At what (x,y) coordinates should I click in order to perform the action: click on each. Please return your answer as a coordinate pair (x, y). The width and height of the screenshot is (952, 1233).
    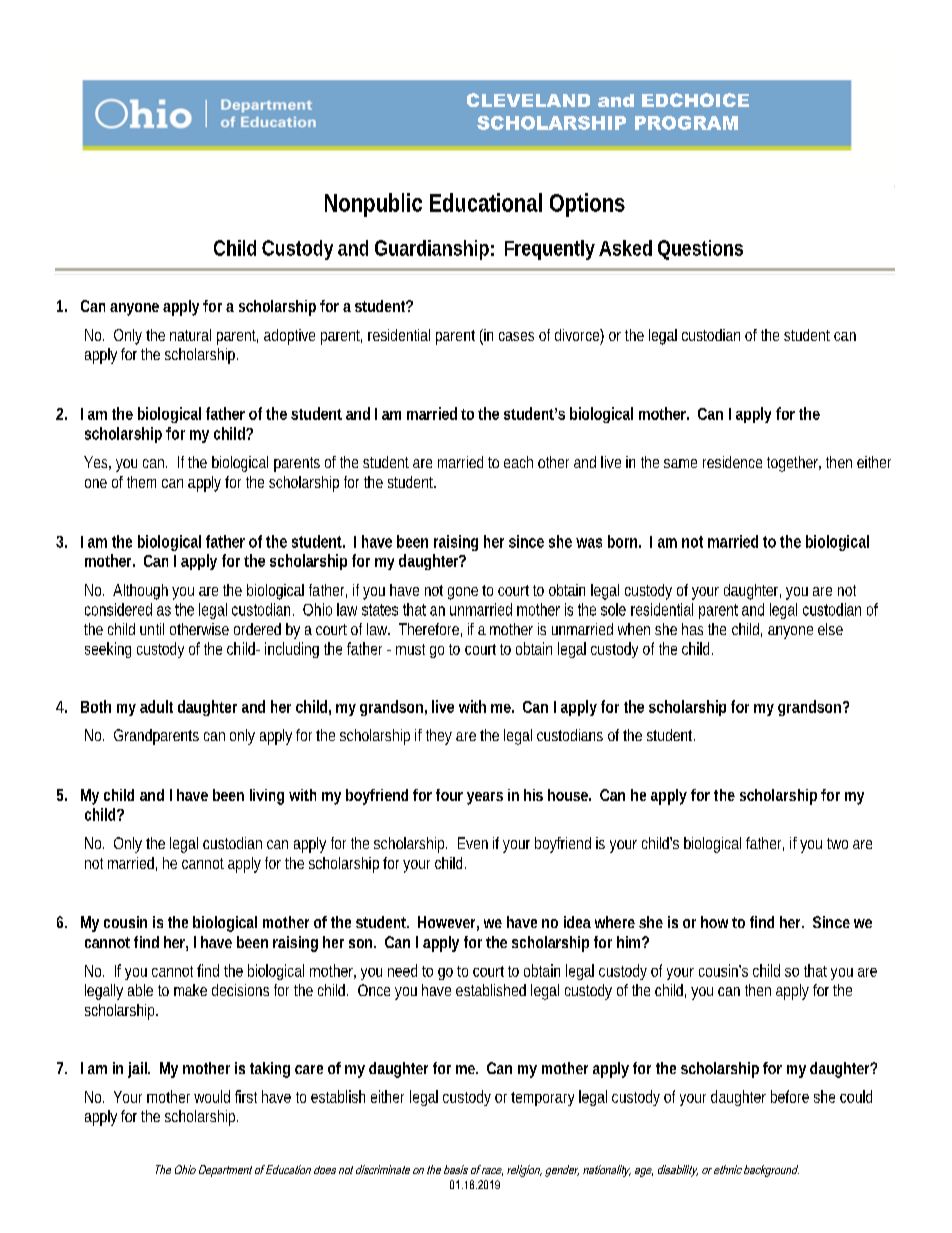
    Looking at the image, I should click on (518, 462).
